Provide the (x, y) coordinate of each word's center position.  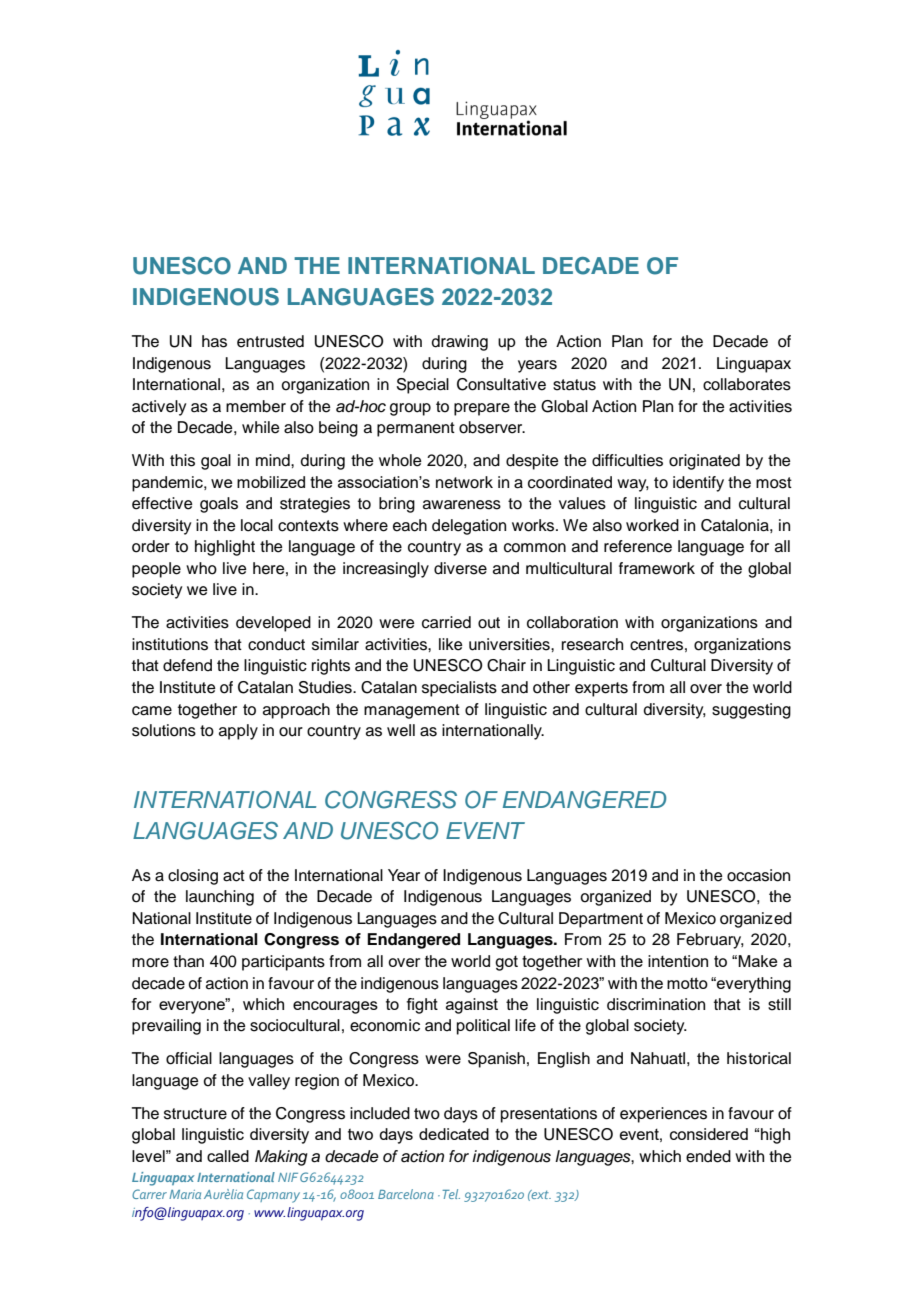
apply (238, 732)
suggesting (751, 711)
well (401, 730)
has (214, 341)
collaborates (747, 384)
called (228, 1156)
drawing (460, 343)
